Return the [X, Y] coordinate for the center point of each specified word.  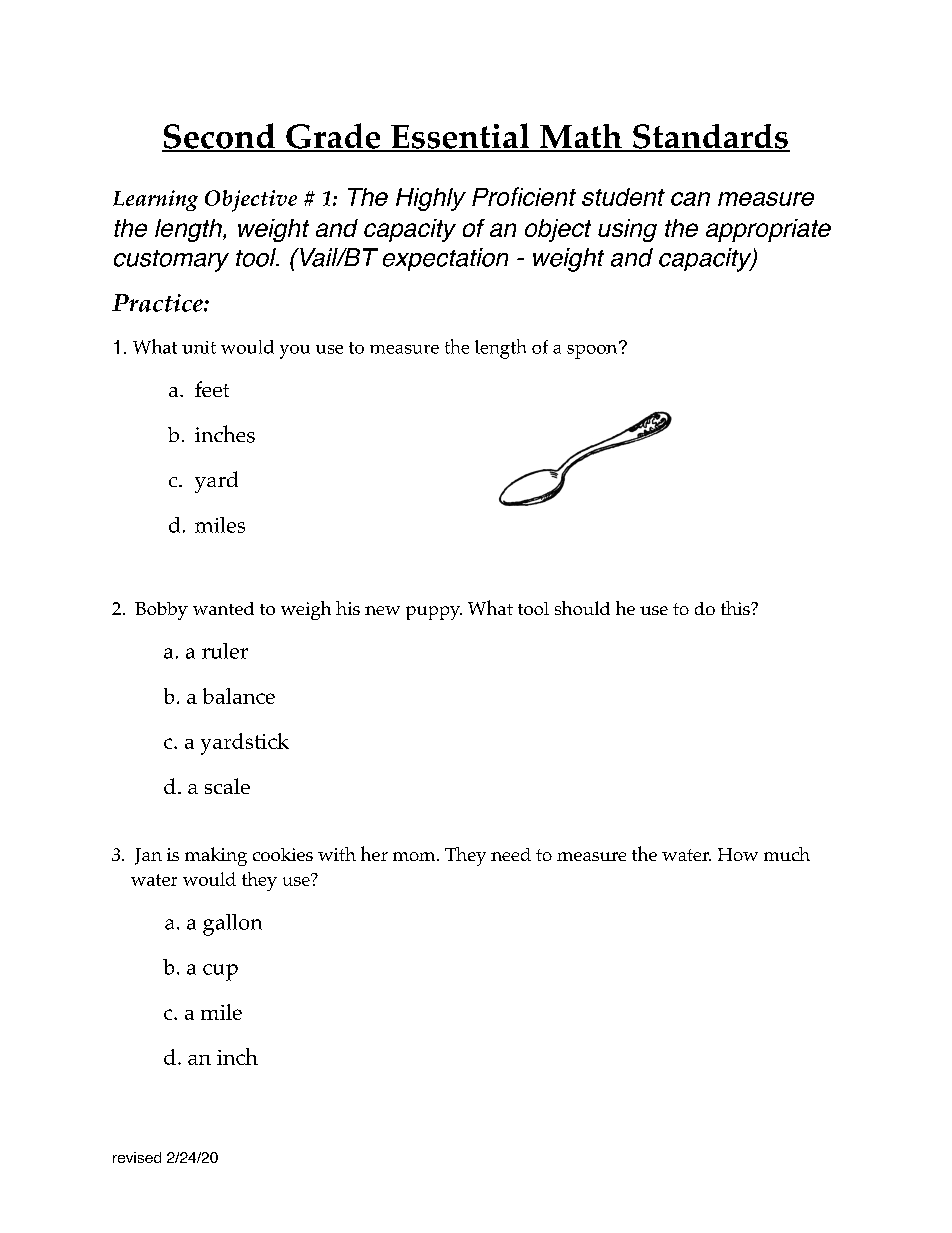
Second [219, 137]
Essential [460, 137]
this [736, 608]
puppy [434, 613]
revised [137, 1157]
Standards [710, 137]
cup [220, 972]
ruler [225, 651]
